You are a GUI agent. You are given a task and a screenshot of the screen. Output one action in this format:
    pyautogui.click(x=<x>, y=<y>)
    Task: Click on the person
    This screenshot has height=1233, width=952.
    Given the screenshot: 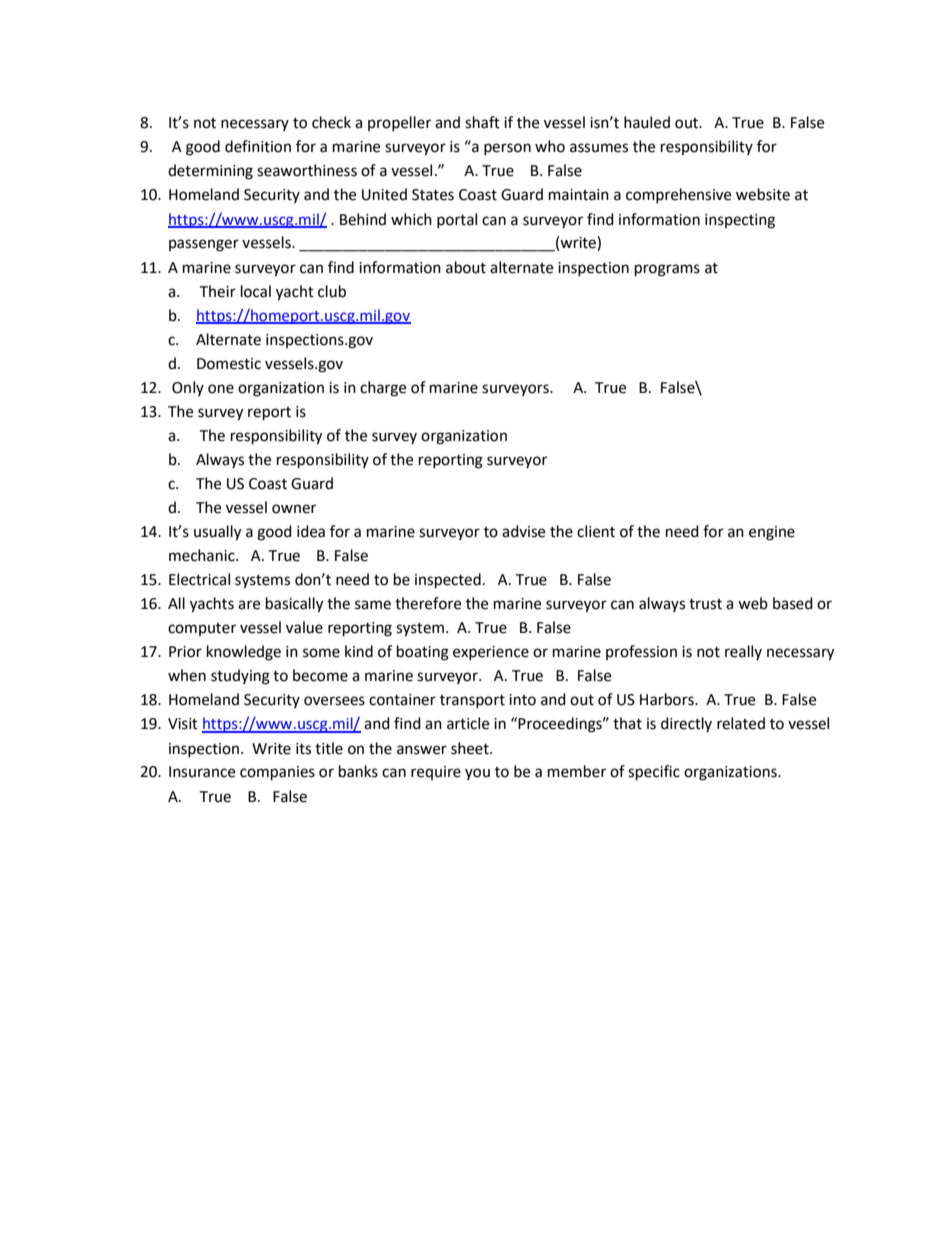 What is the action you would take?
    pyautogui.click(x=507, y=149)
